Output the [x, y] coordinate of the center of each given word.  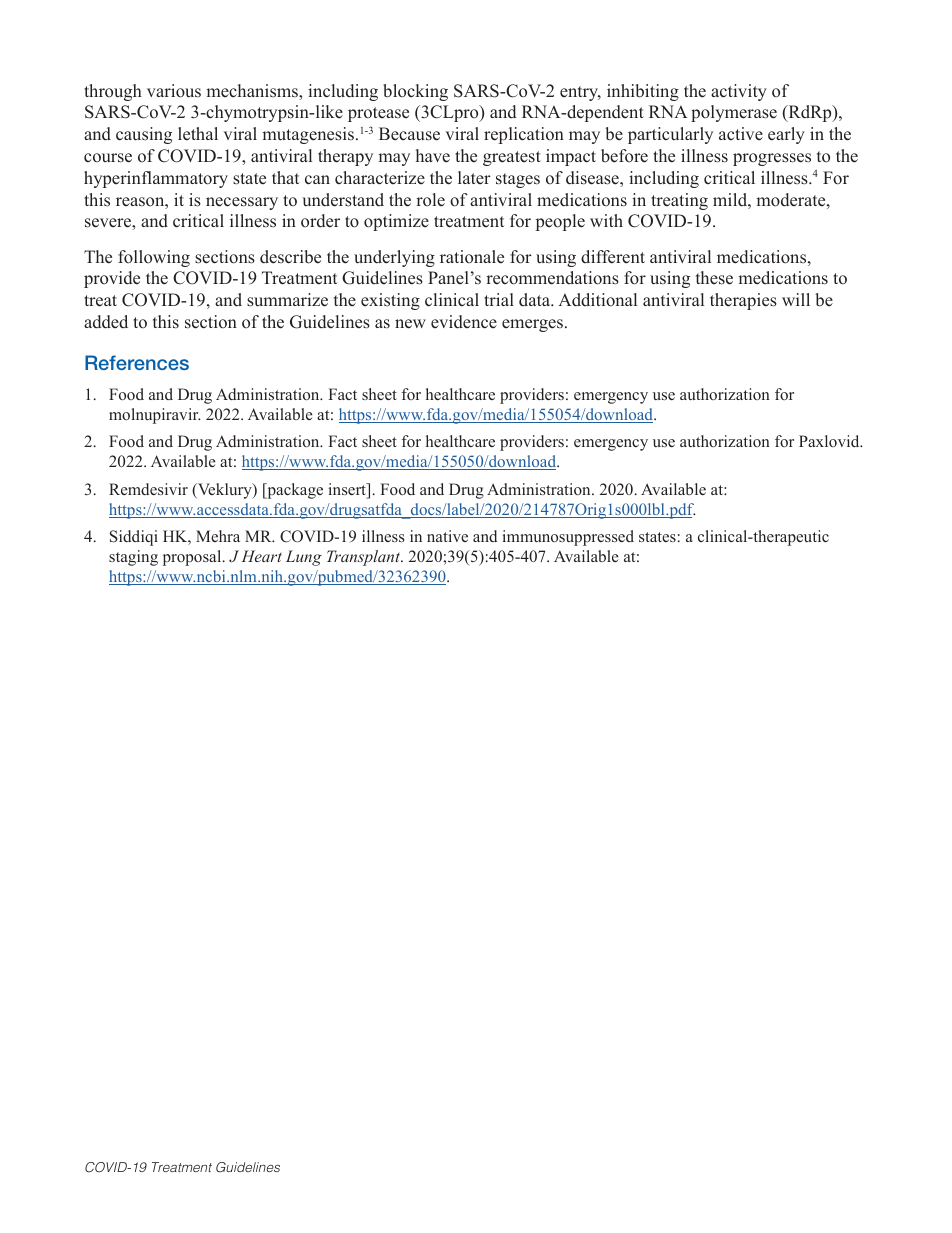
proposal [193, 558]
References [137, 362]
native [447, 536]
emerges [532, 325]
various [174, 91]
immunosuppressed [568, 538]
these [714, 278]
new [410, 324]
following [154, 258]
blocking [415, 92]
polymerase [734, 113]
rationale [472, 257]
